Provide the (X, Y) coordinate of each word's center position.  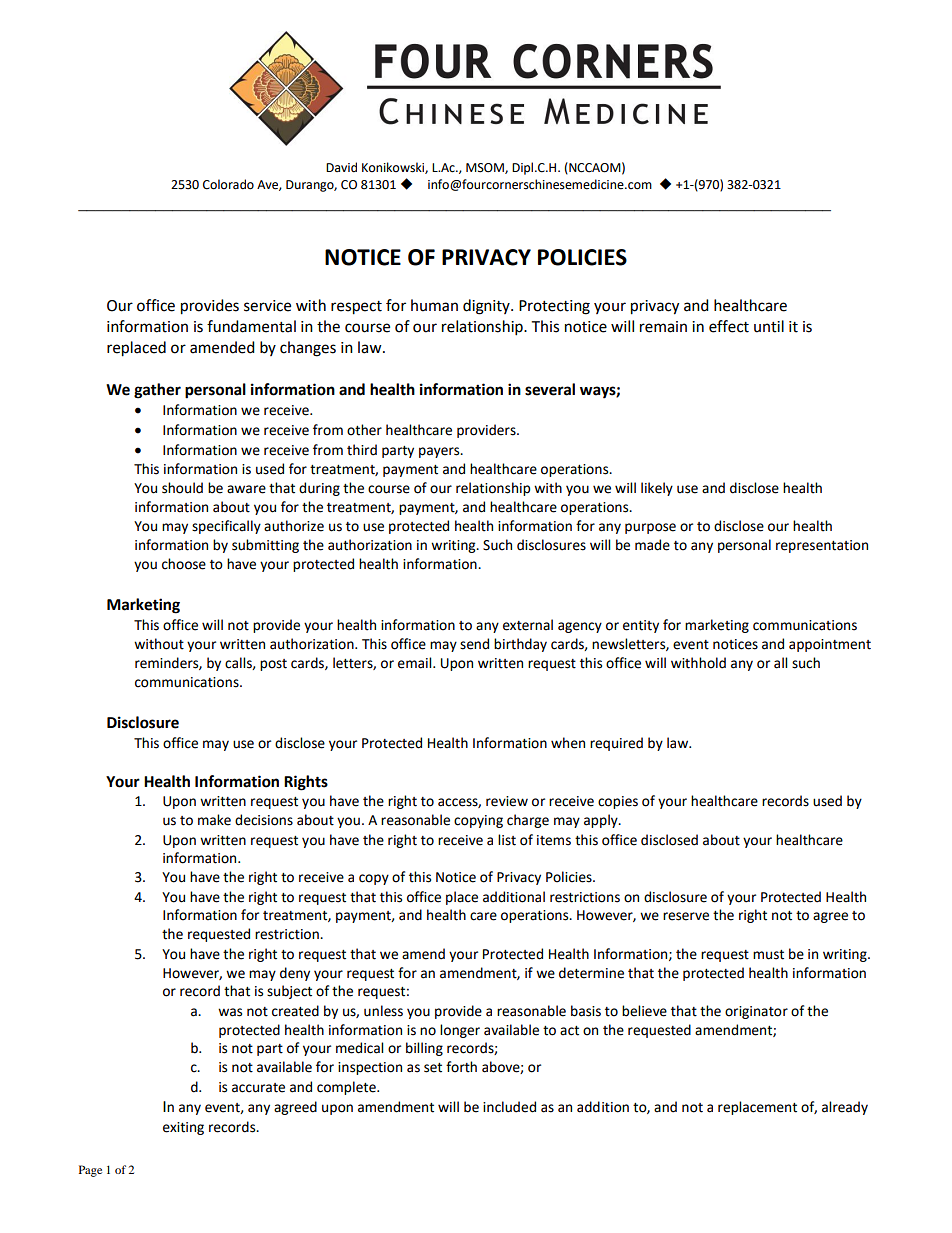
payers (440, 452)
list (507, 840)
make (214, 820)
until (769, 326)
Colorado (228, 184)
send (474, 644)
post (273, 665)
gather (157, 391)
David (341, 167)
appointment (830, 645)
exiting (183, 1128)
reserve (686, 916)
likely (657, 489)
